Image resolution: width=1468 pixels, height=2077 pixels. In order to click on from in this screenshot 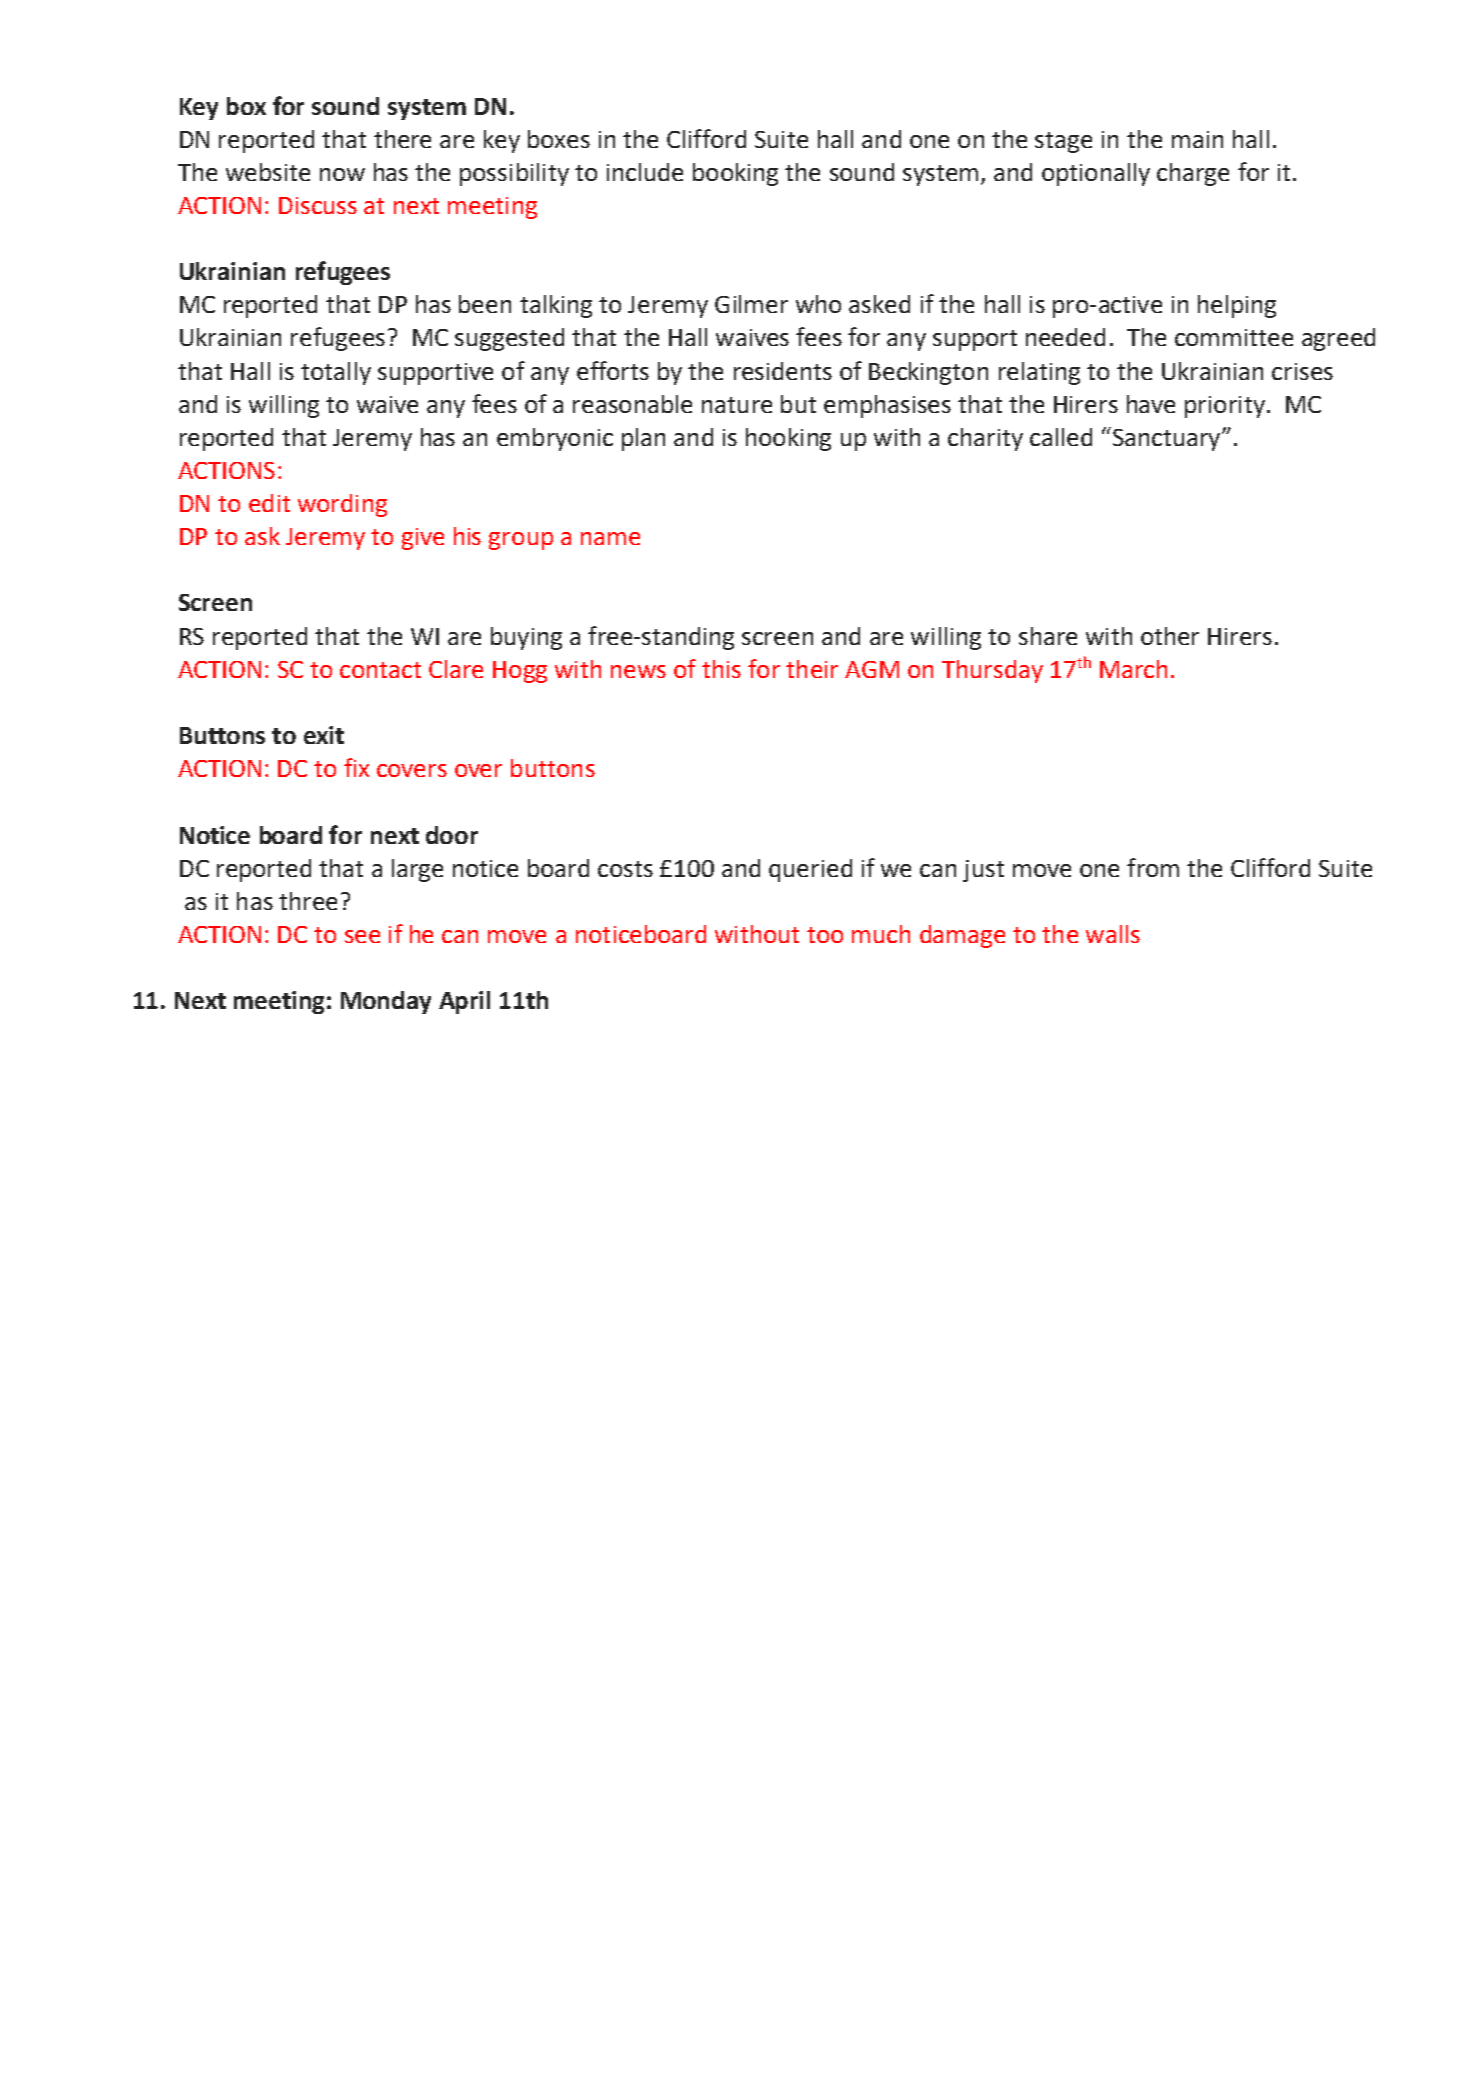, I will do `click(1153, 867)`.
